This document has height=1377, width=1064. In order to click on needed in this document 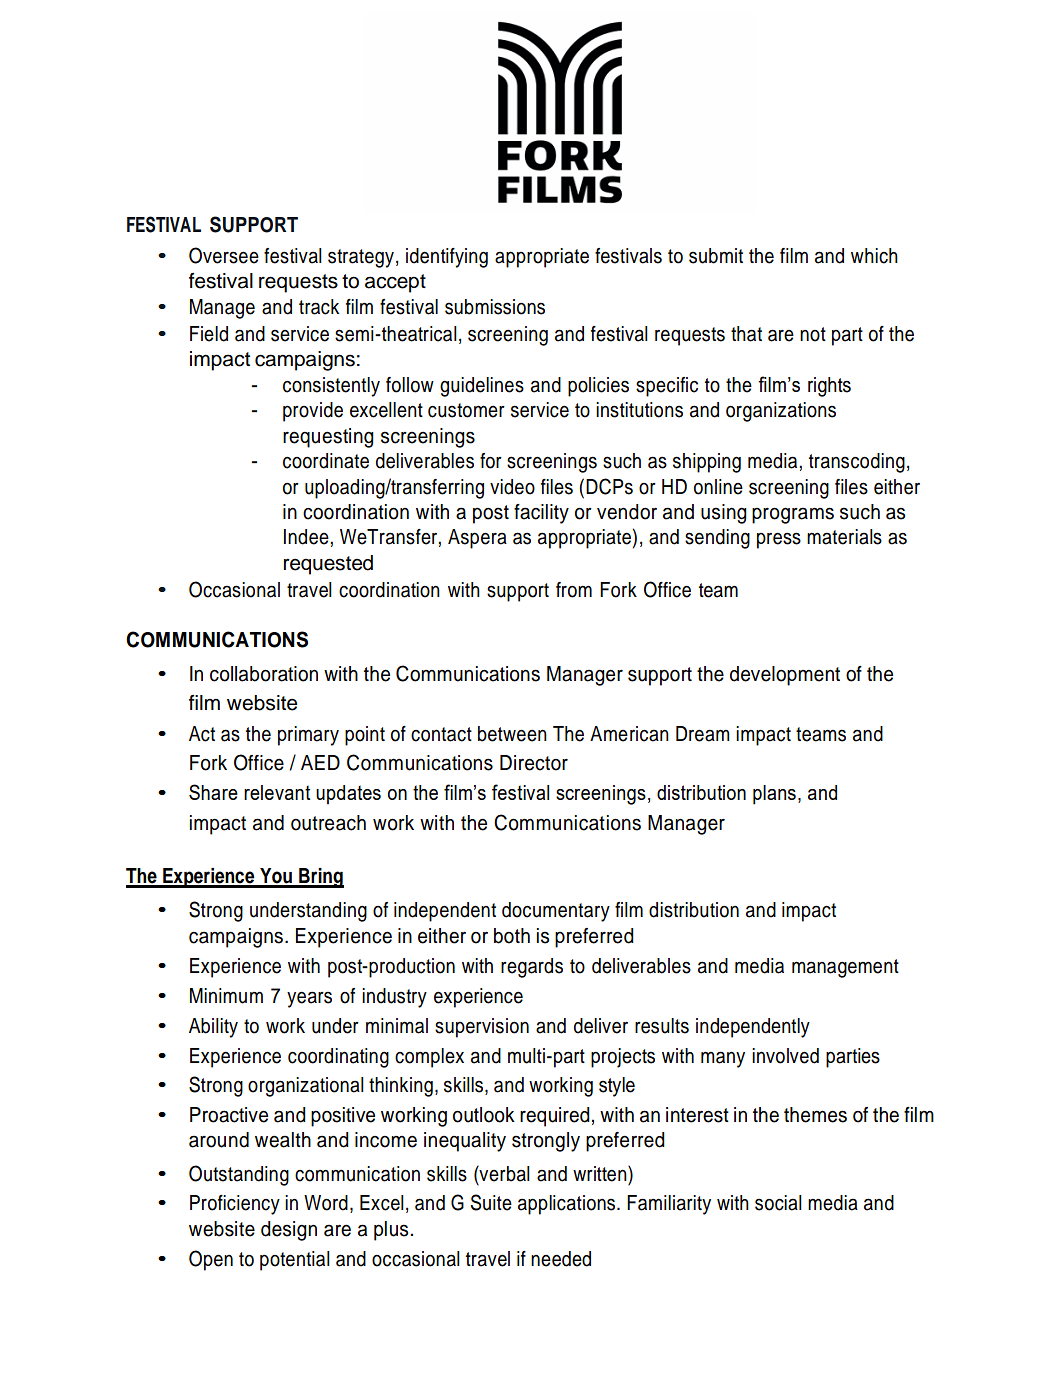, I will do `click(561, 1259)`.
